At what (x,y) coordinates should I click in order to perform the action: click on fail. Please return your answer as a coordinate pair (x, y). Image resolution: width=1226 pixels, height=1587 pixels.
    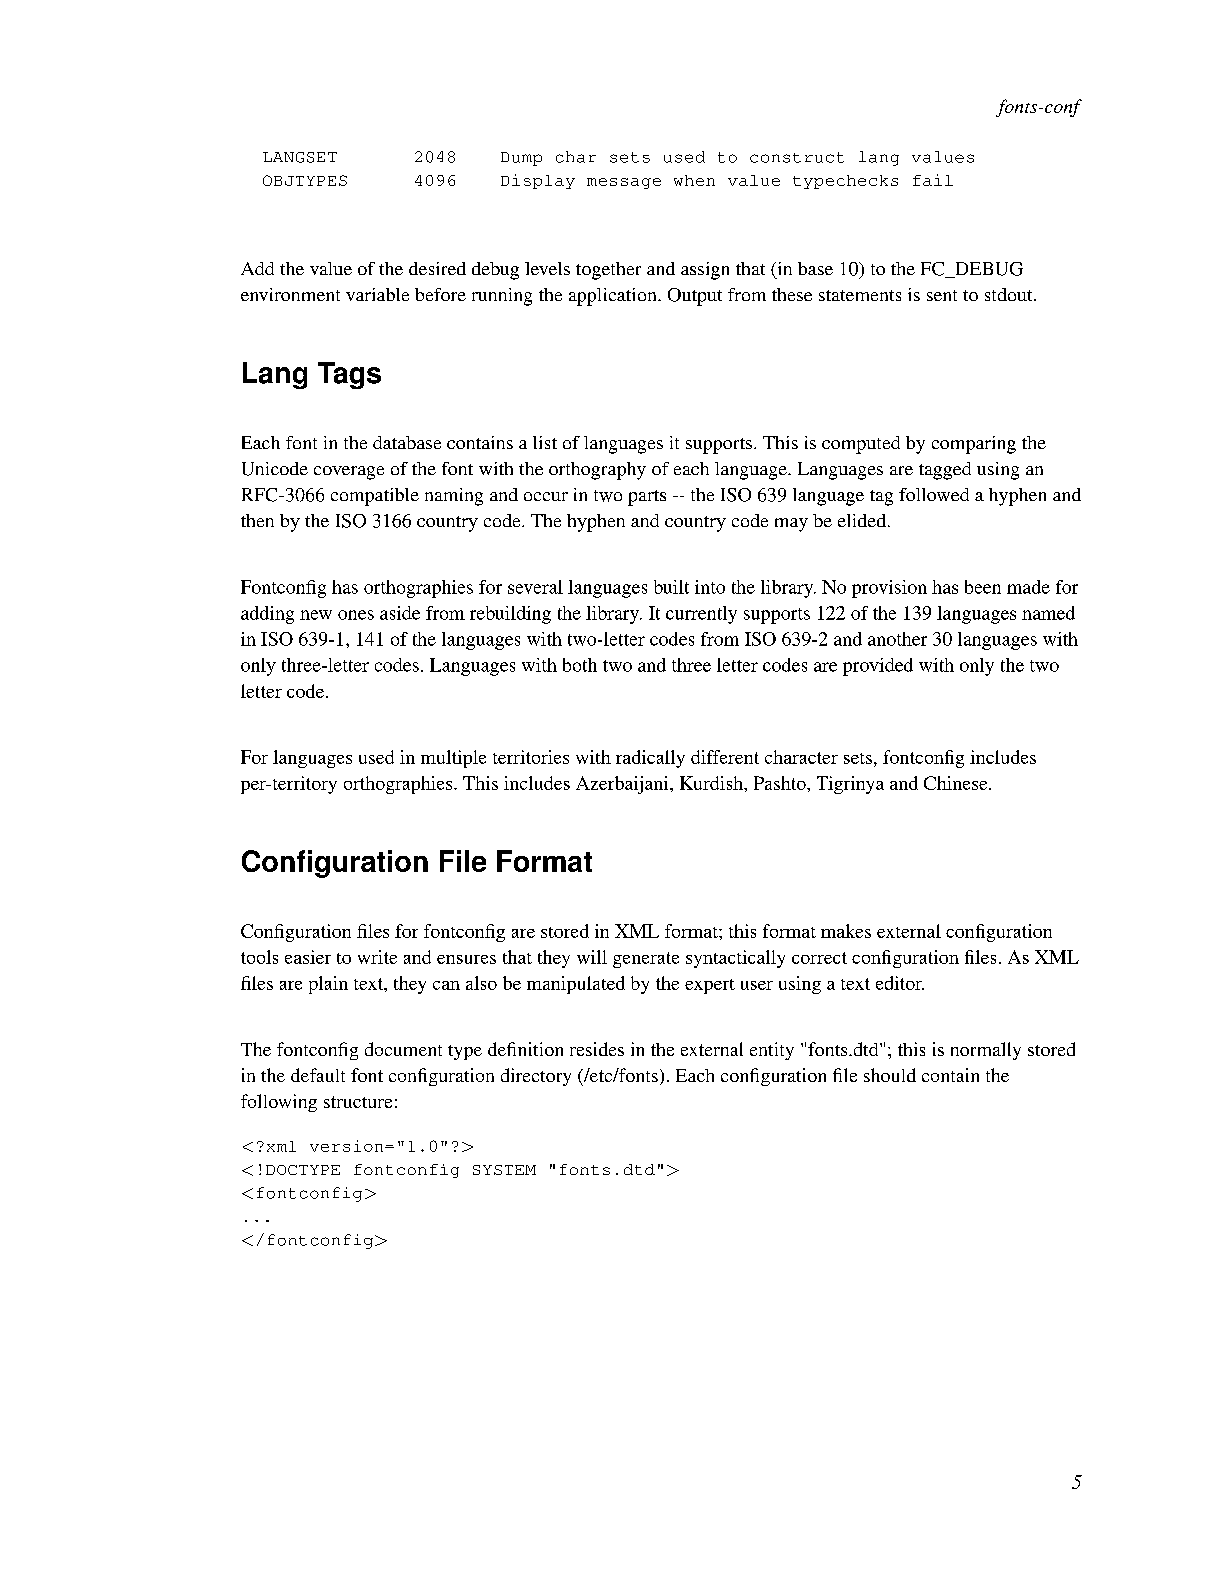
    Looking at the image, I should click on (933, 180).
